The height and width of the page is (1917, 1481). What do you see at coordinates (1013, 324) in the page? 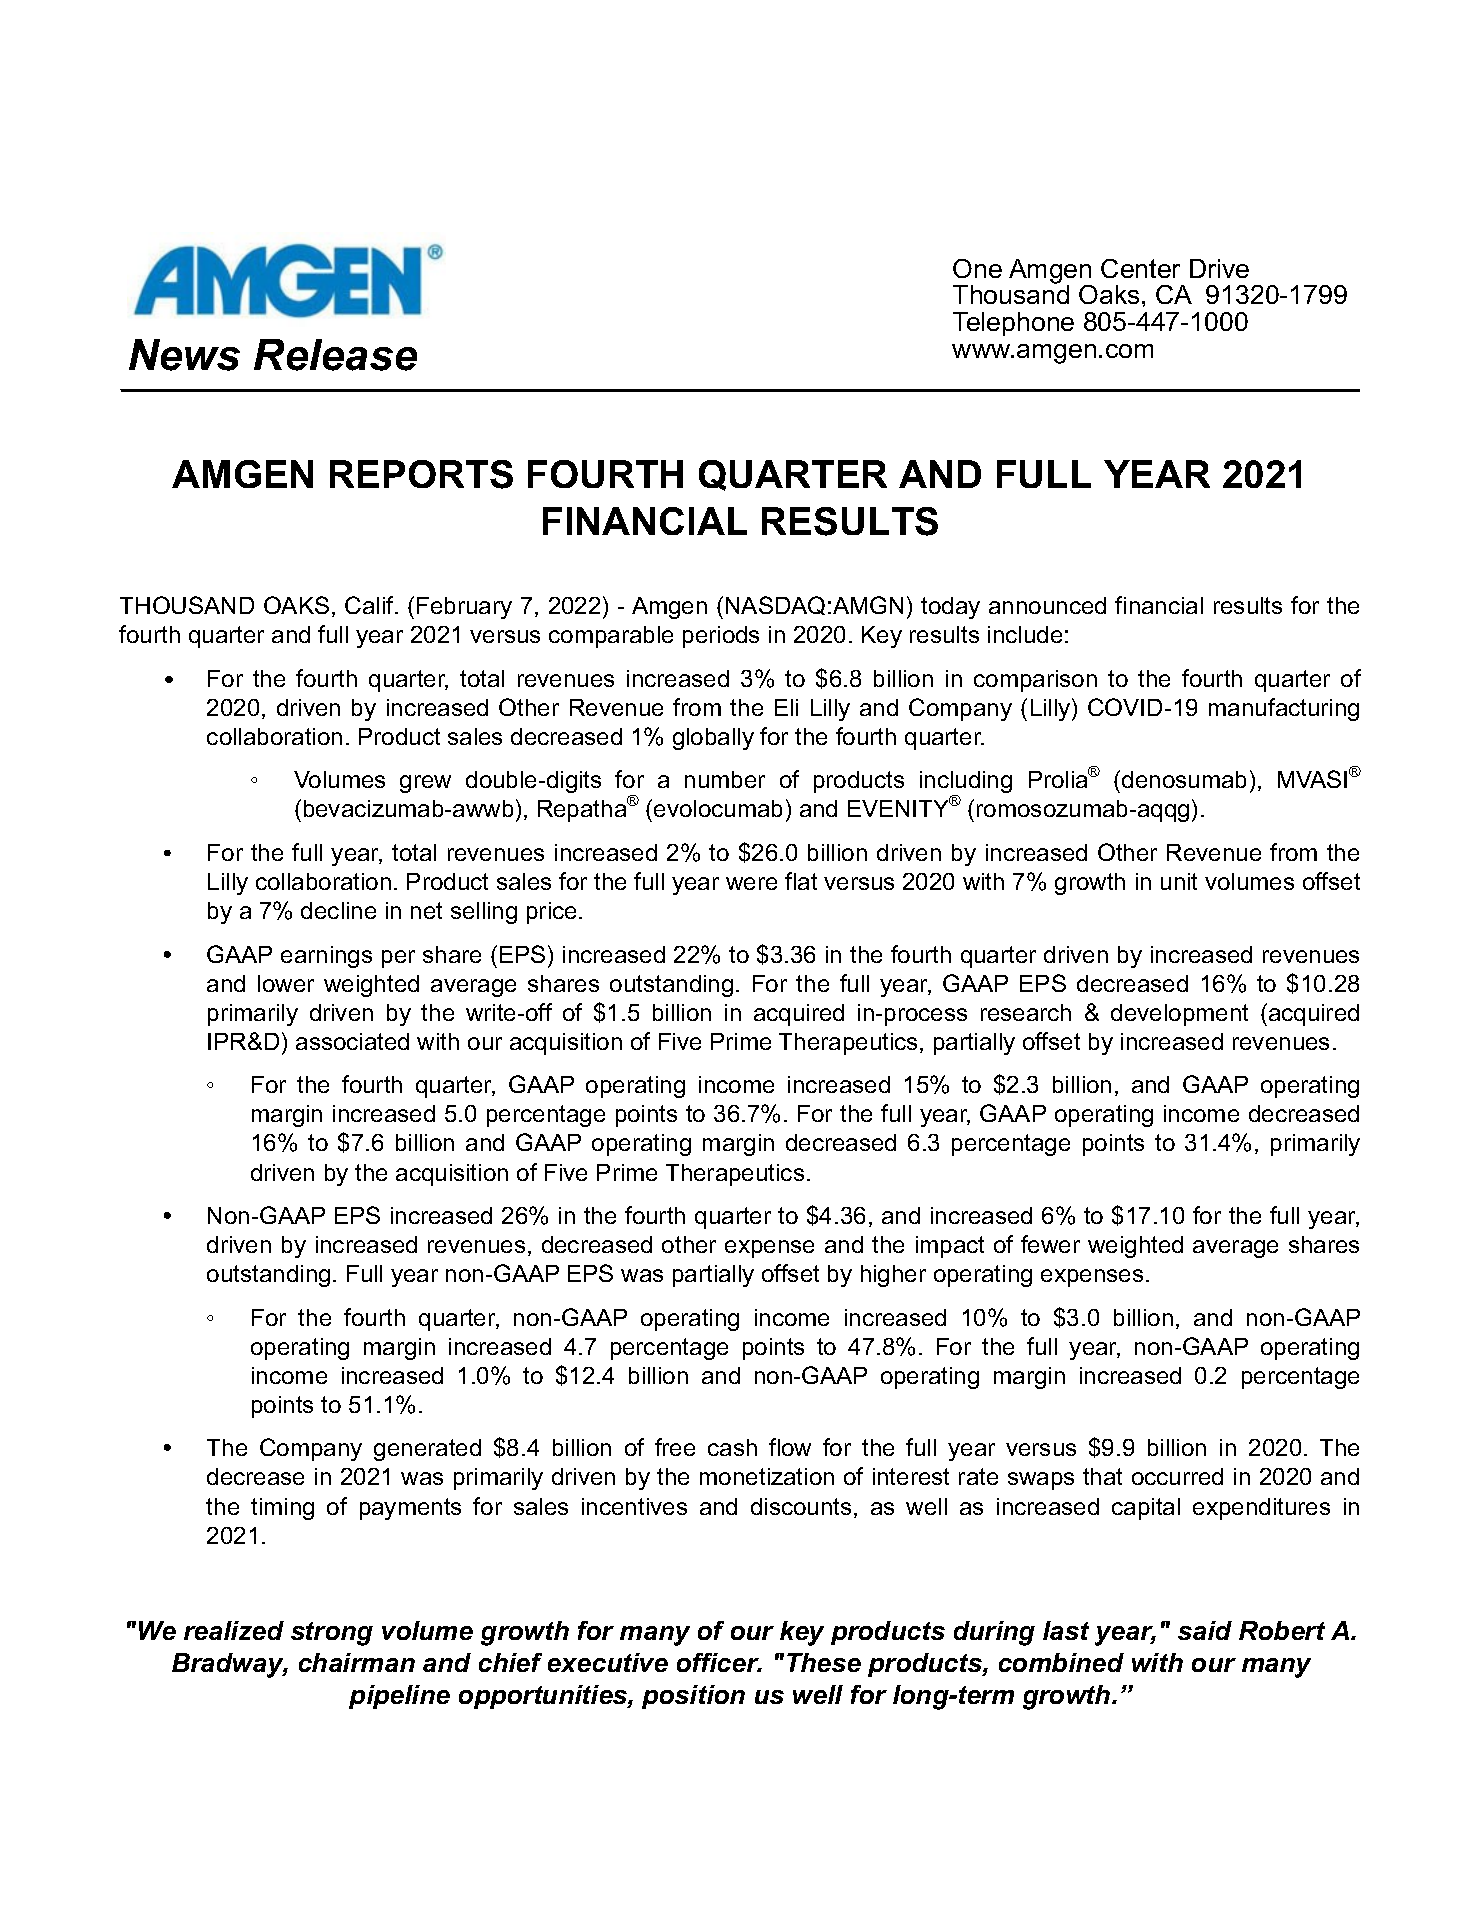
I see `Telephone` at bounding box center [1013, 324].
